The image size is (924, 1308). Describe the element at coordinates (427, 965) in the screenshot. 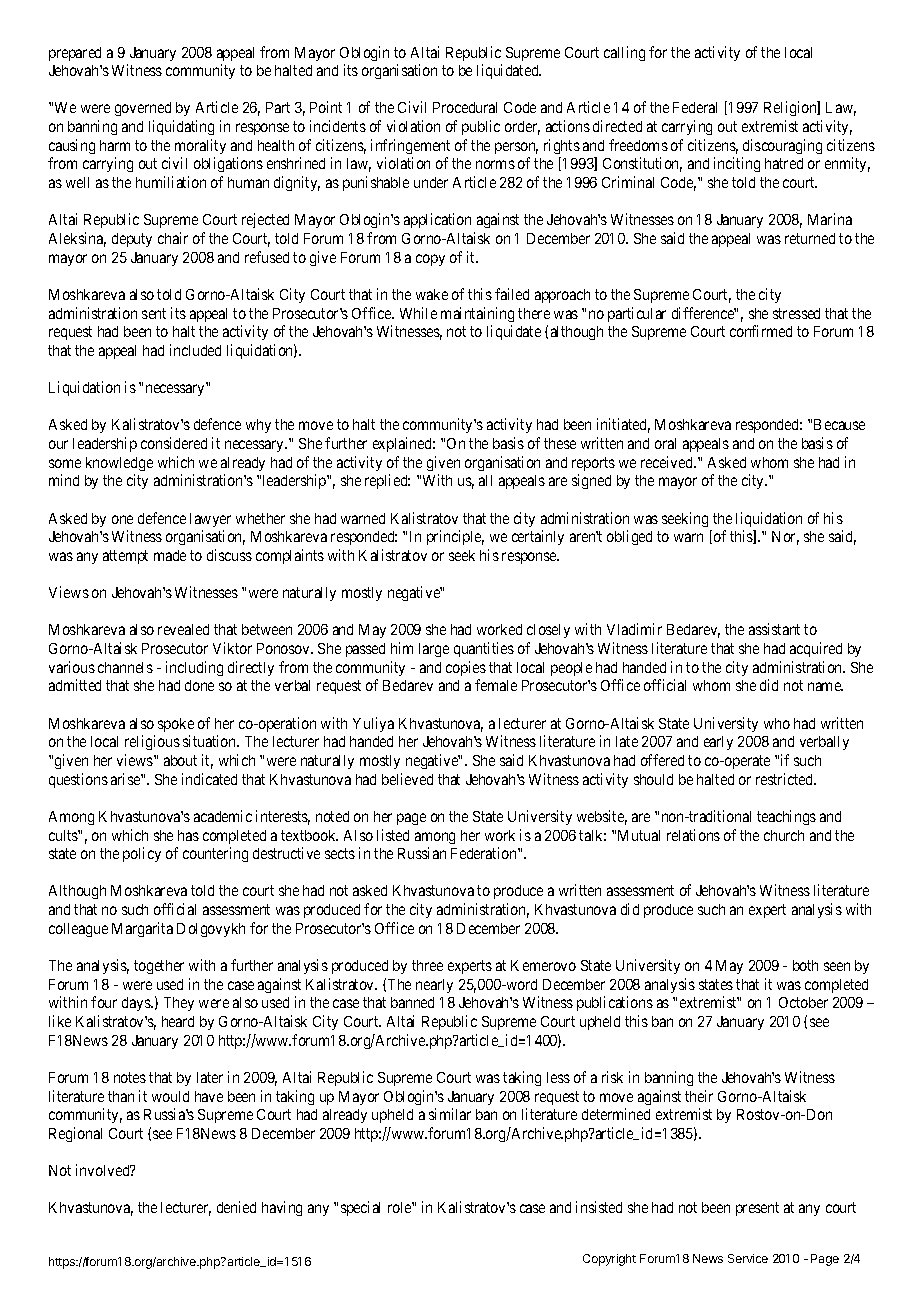

I see `three` at that location.
